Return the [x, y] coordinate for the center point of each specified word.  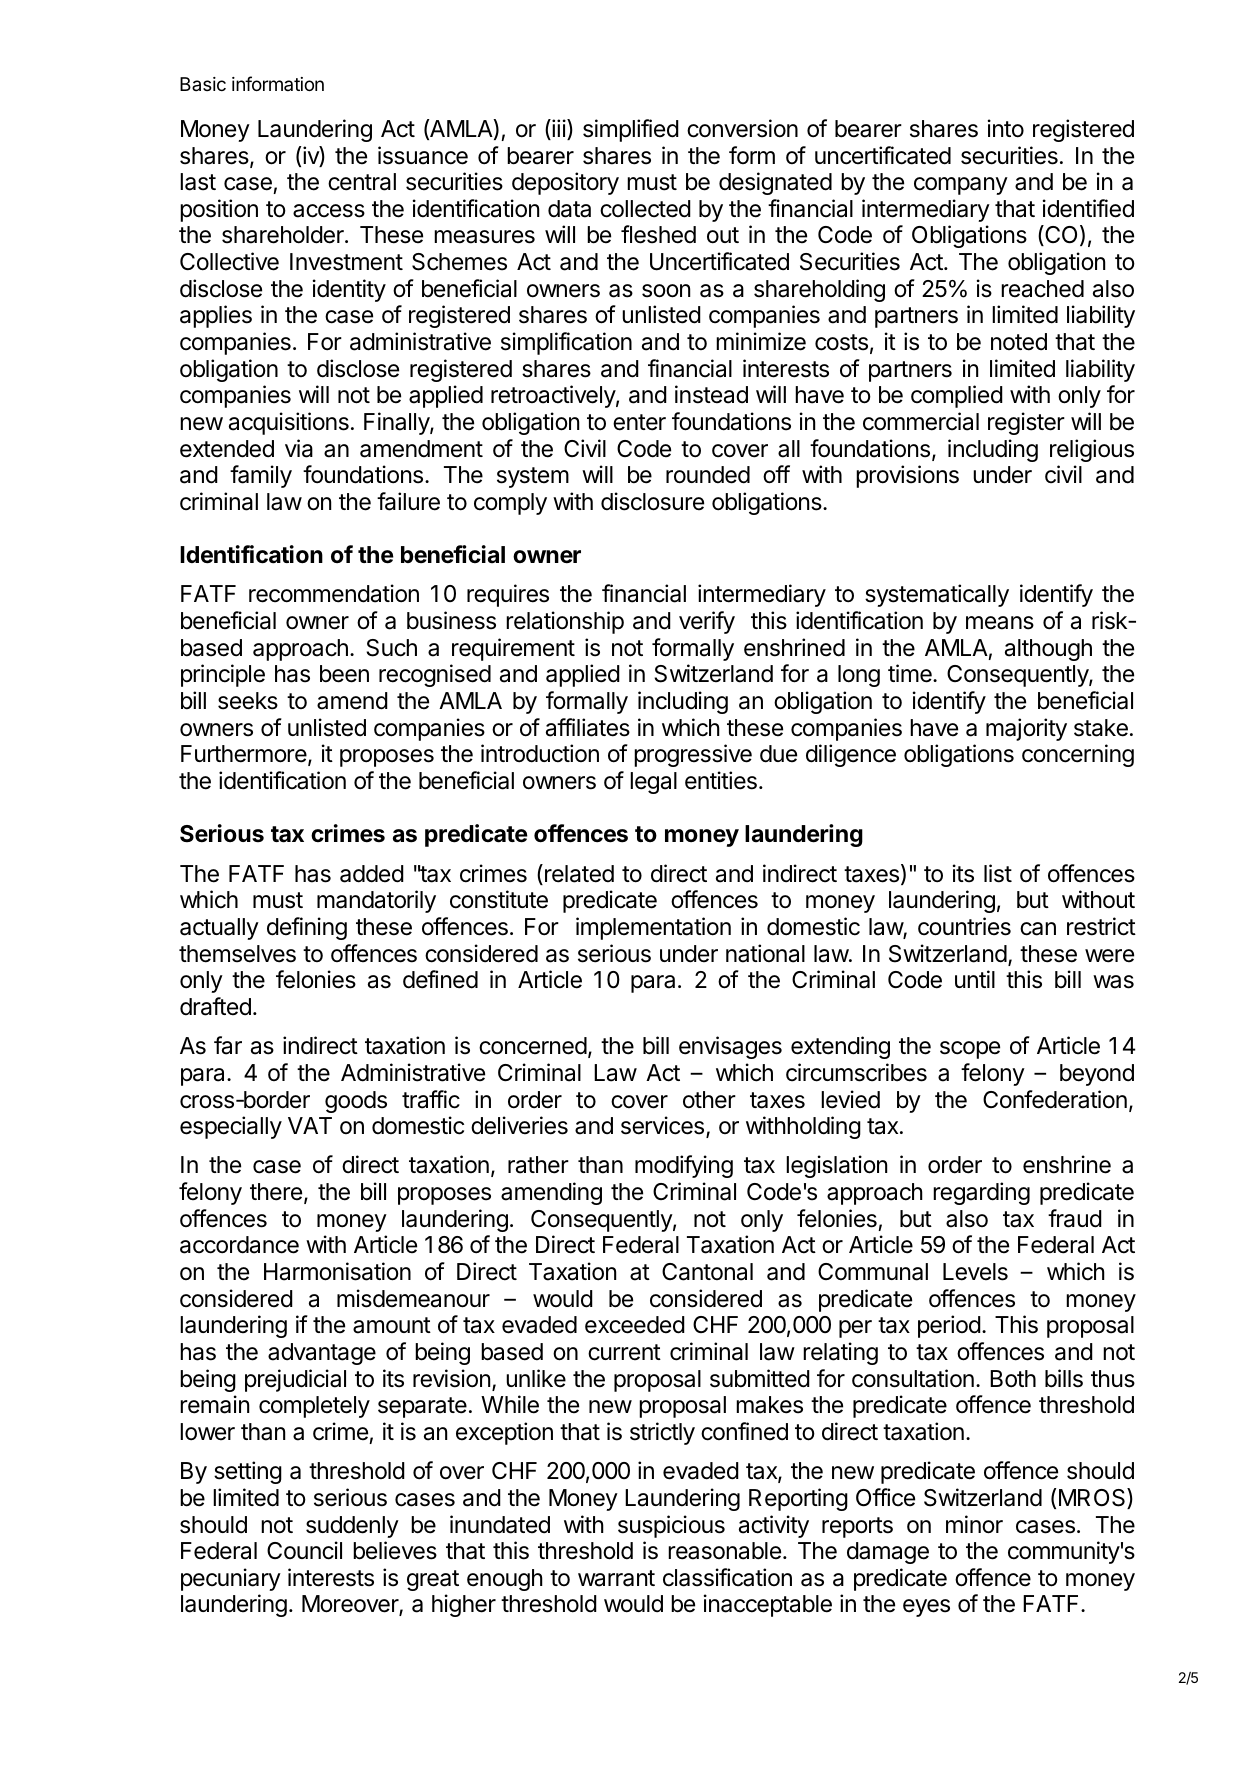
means [1000, 623]
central [362, 182]
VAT [310, 1125]
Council [304, 1550]
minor [974, 1524]
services [664, 1126]
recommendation [334, 593]
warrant [616, 1578]
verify [707, 622]
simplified [631, 130]
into [1006, 128]
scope [970, 1050]
